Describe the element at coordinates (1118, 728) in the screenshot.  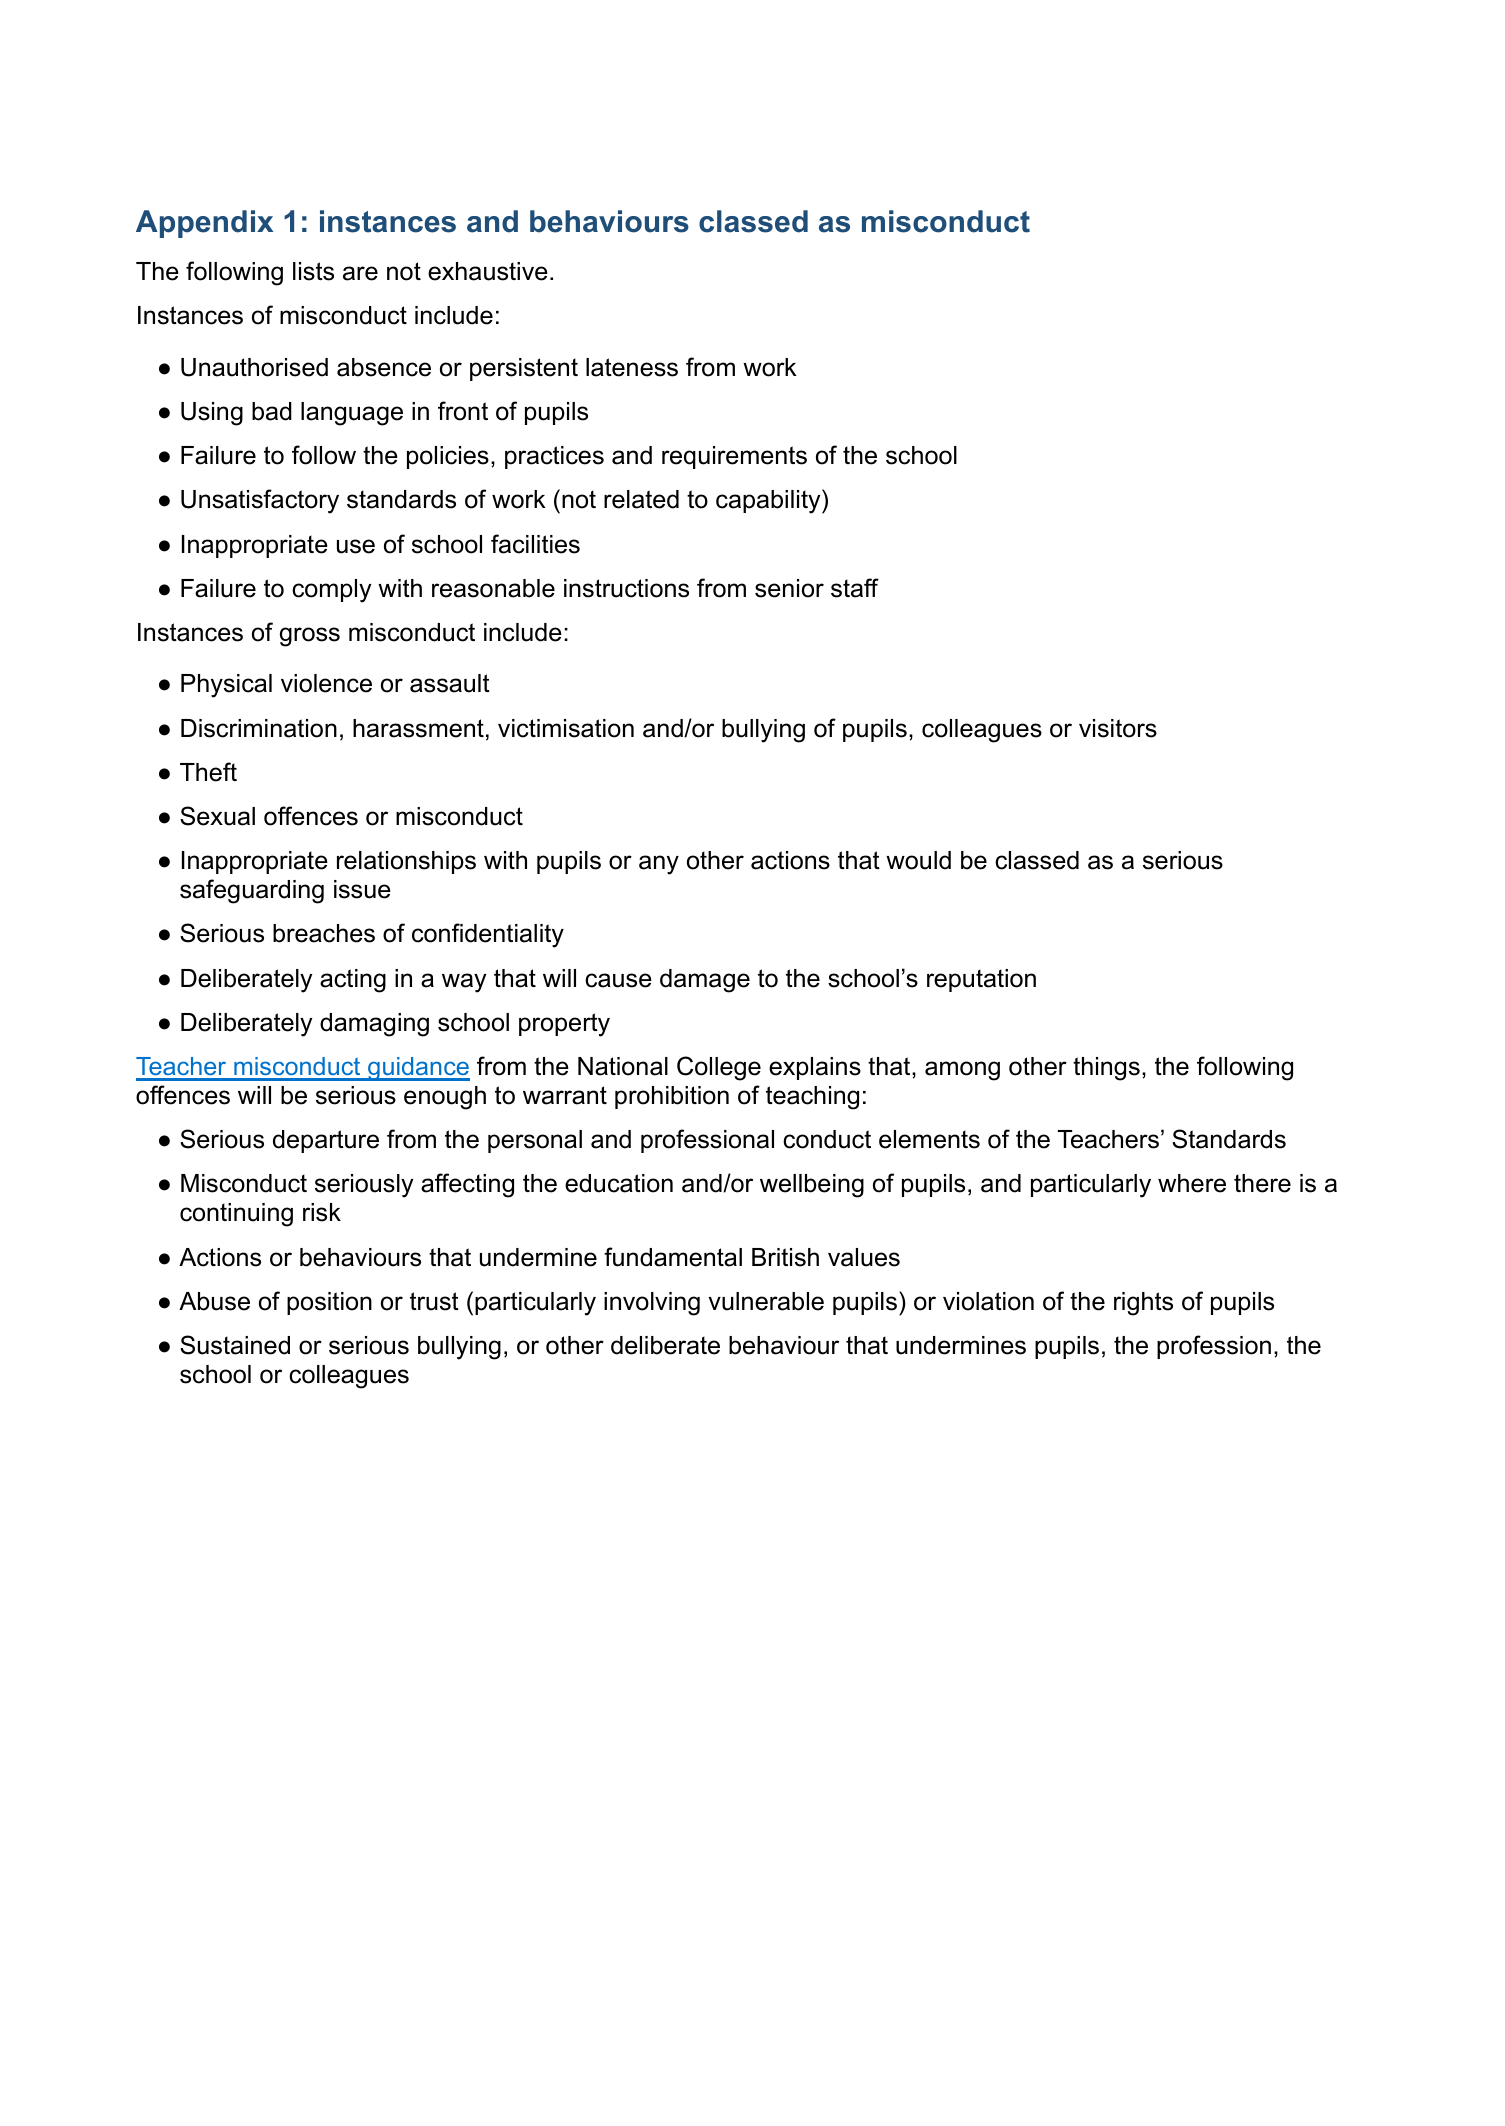
I see `visitors` at that location.
